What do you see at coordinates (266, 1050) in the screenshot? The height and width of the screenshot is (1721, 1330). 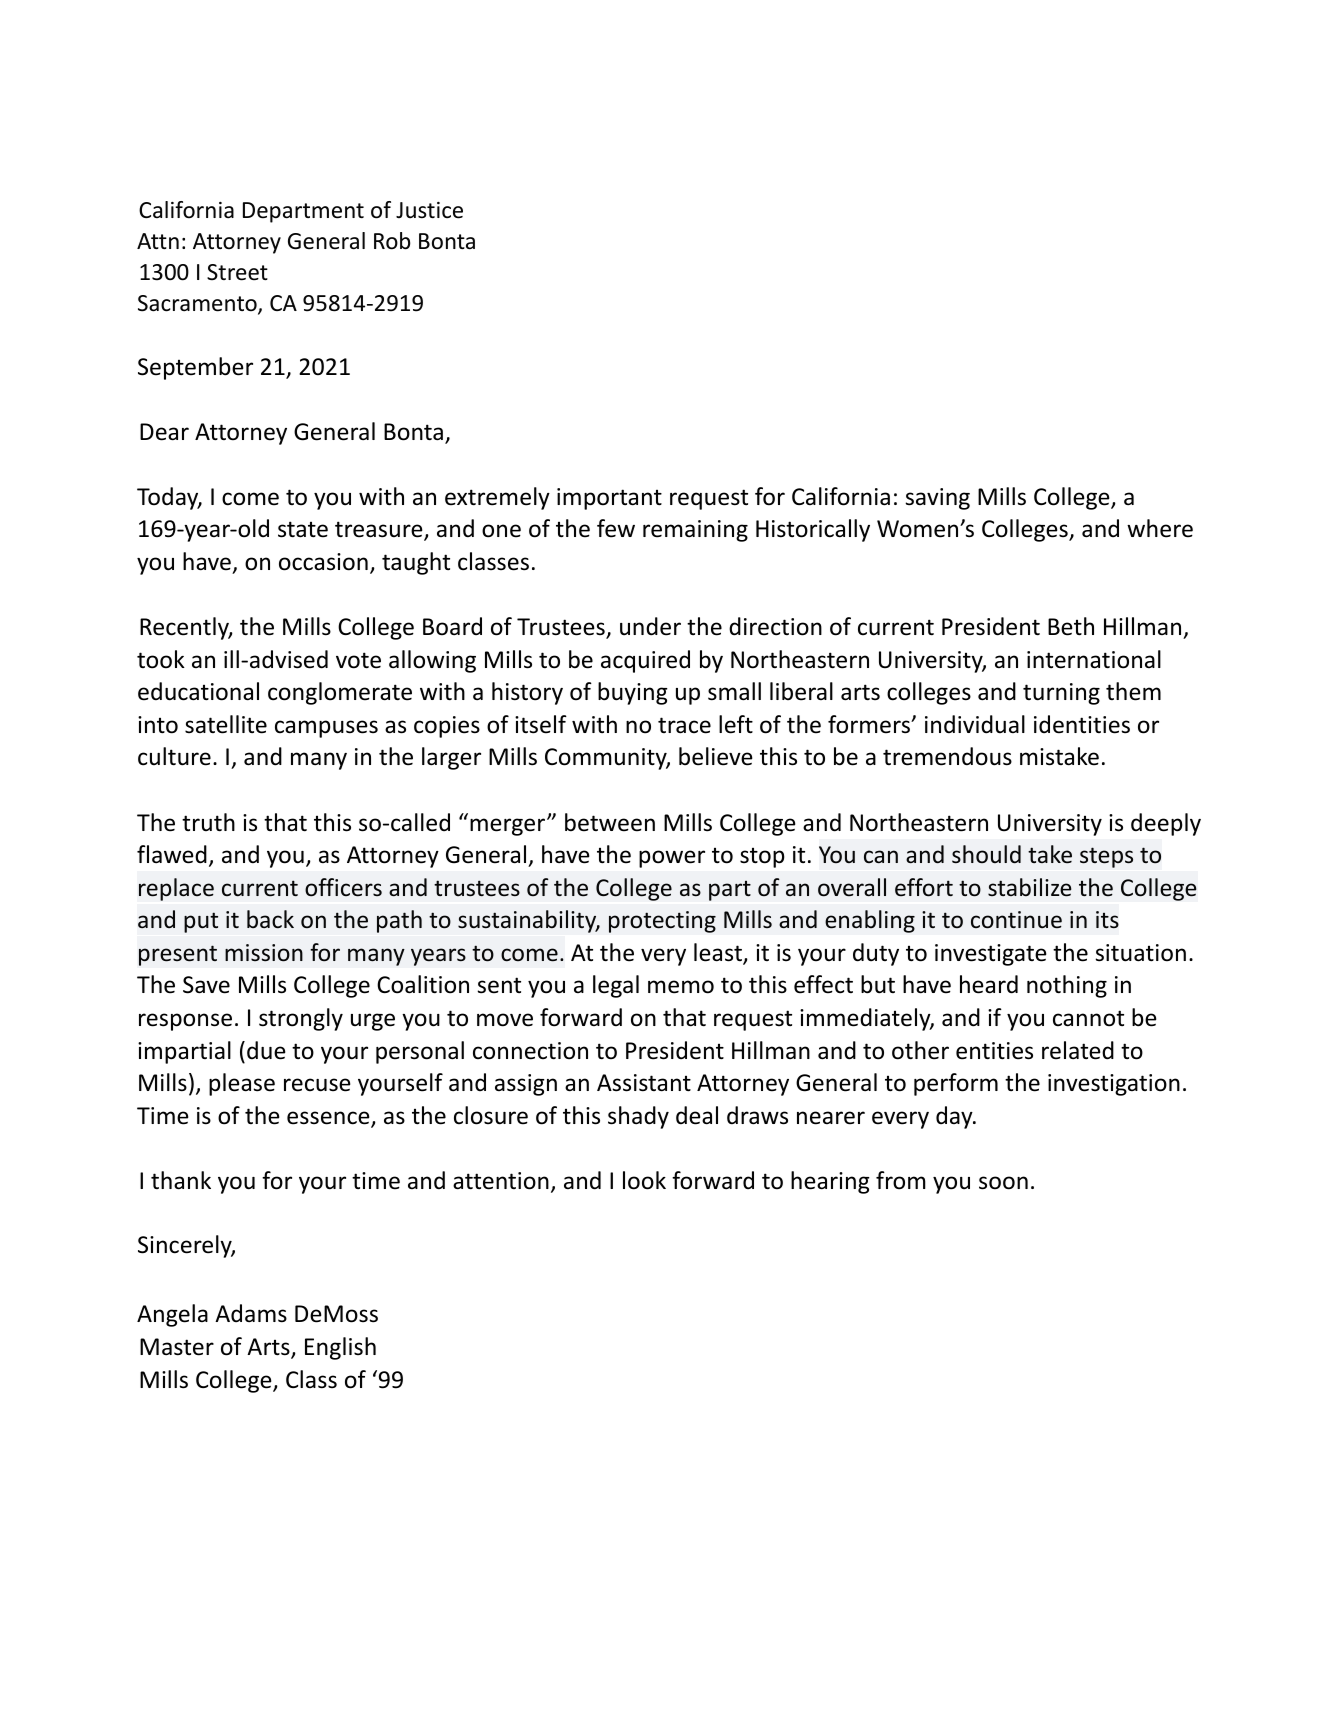 I see `due` at bounding box center [266, 1050].
